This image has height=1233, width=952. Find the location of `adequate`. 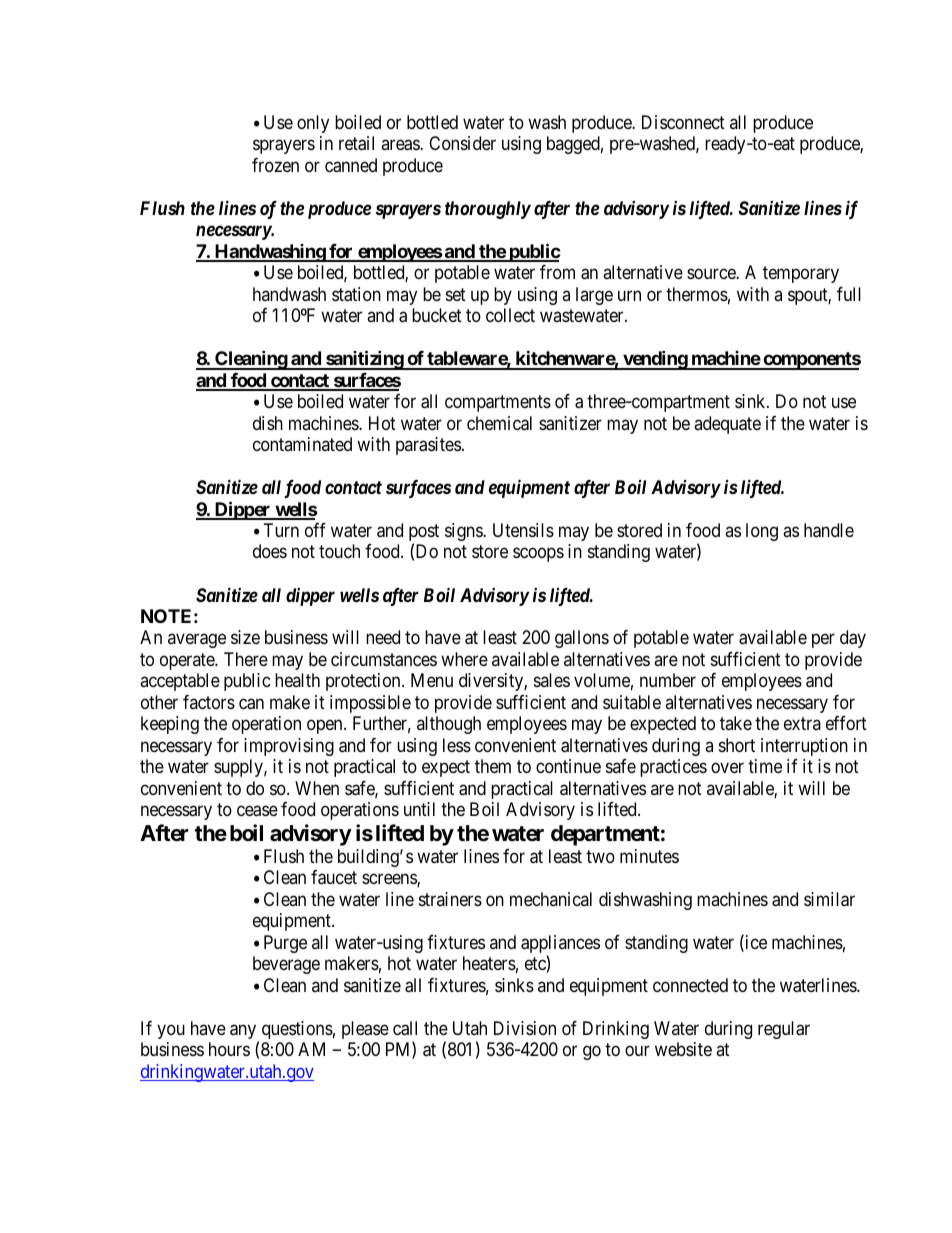

adequate is located at coordinates (727, 425).
